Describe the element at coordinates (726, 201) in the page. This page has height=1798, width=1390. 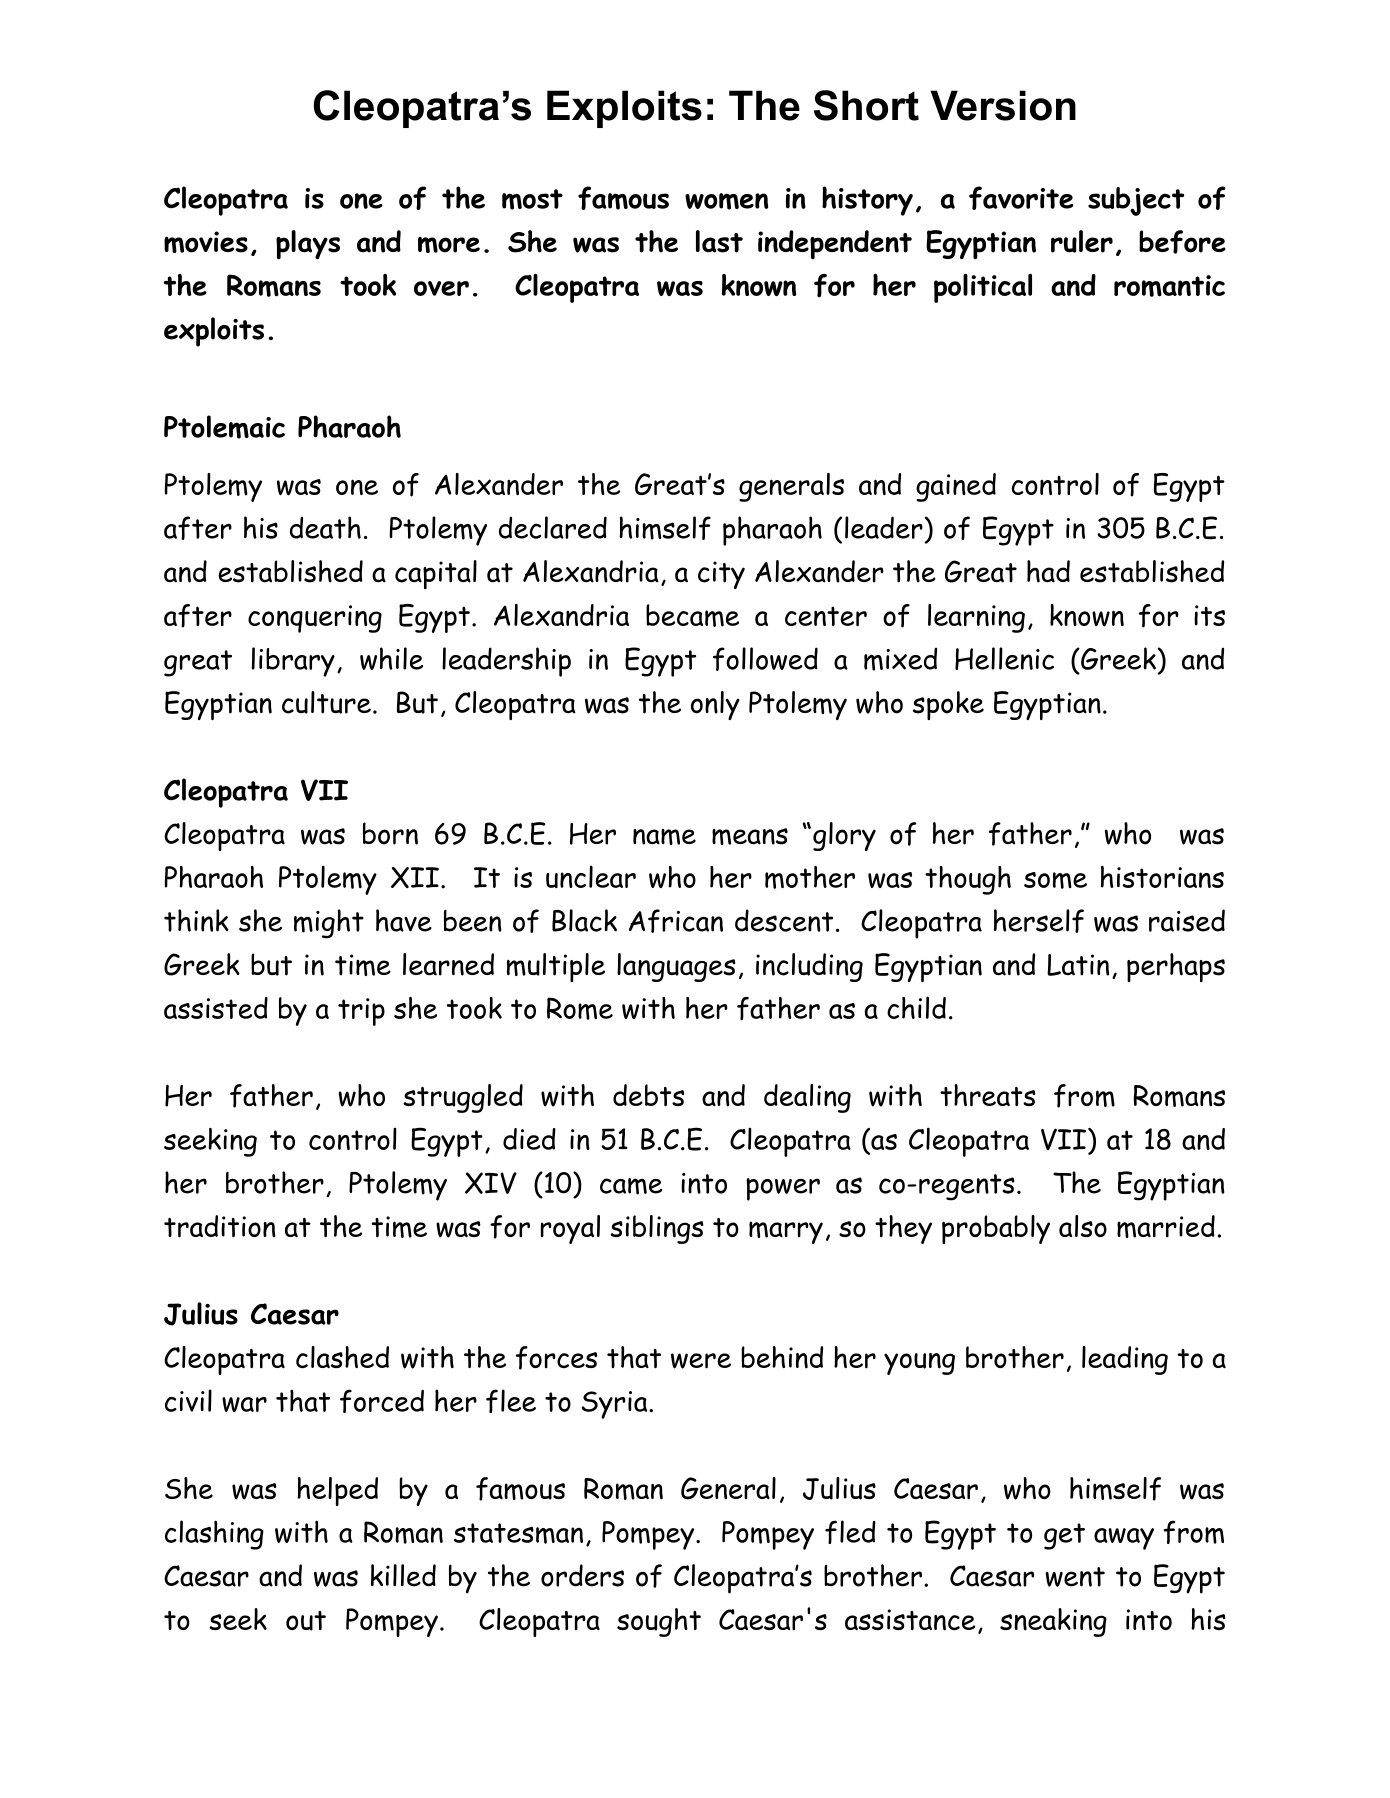
I see `women` at that location.
